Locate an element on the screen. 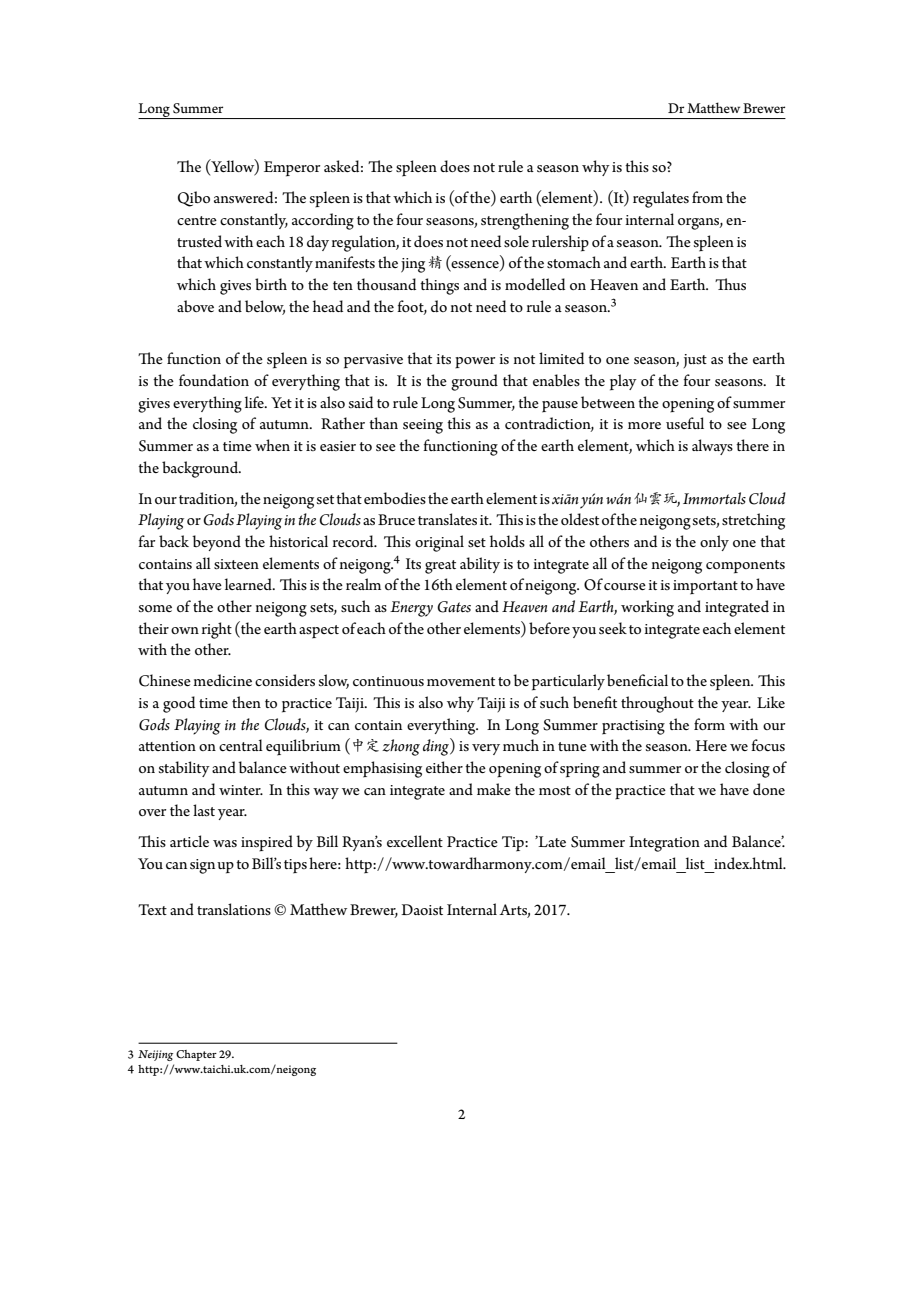  Chapter is located at coordinates (196, 1055).
